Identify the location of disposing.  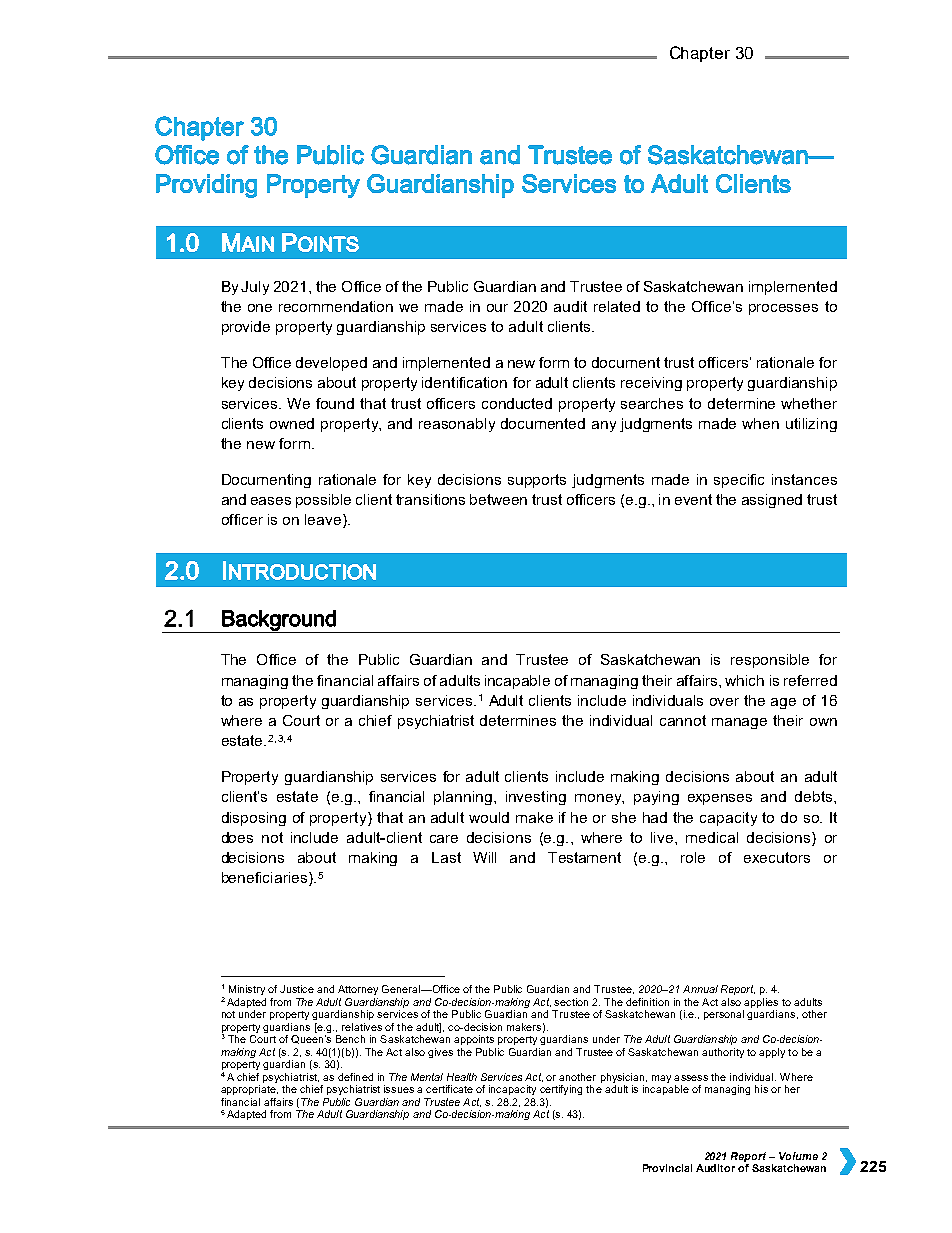
(254, 819).
